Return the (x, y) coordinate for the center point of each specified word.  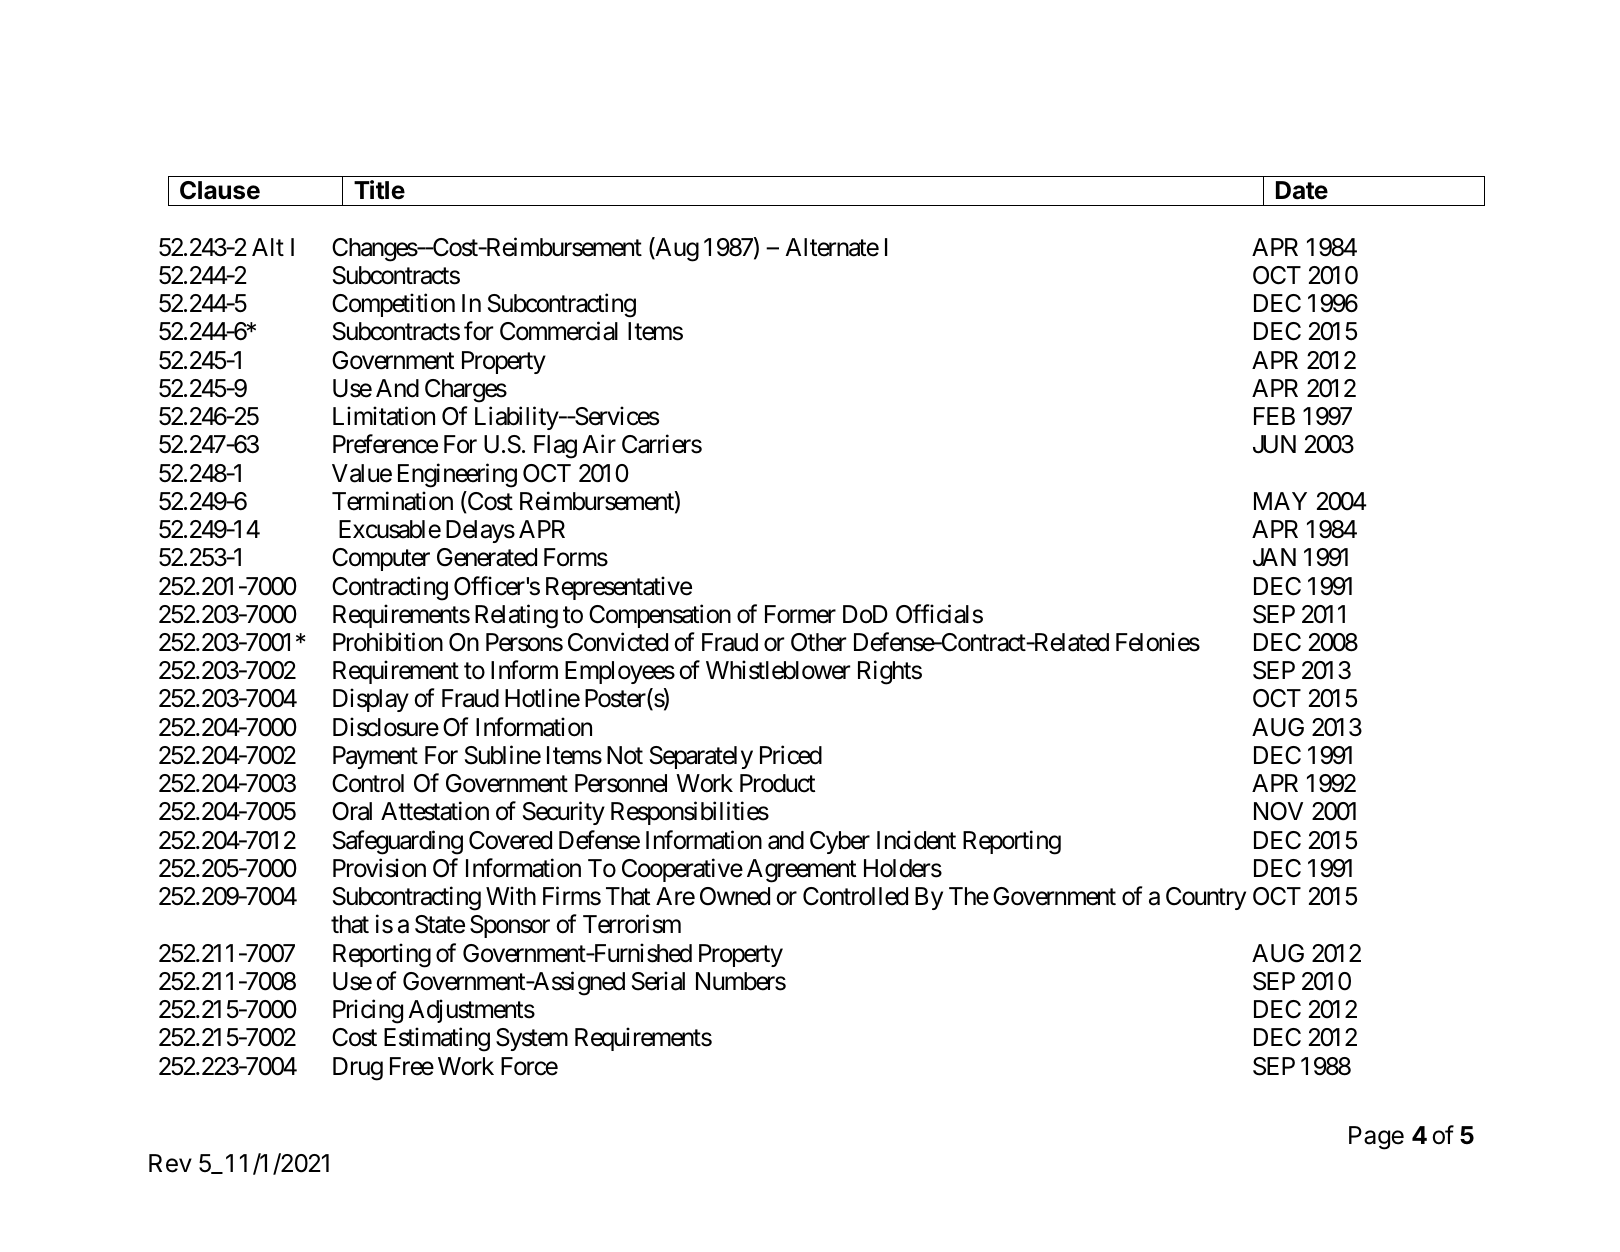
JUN (1274, 444)
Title (379, 190)
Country (1206, 898)
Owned (735, 896)
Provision (379, 868)
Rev (170, 1163)
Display (371, 700)
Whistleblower (778, 670)
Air (599, 444)
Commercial (559, 331)
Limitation (384, 416)
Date (1302, 190)
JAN (1274, 557)
